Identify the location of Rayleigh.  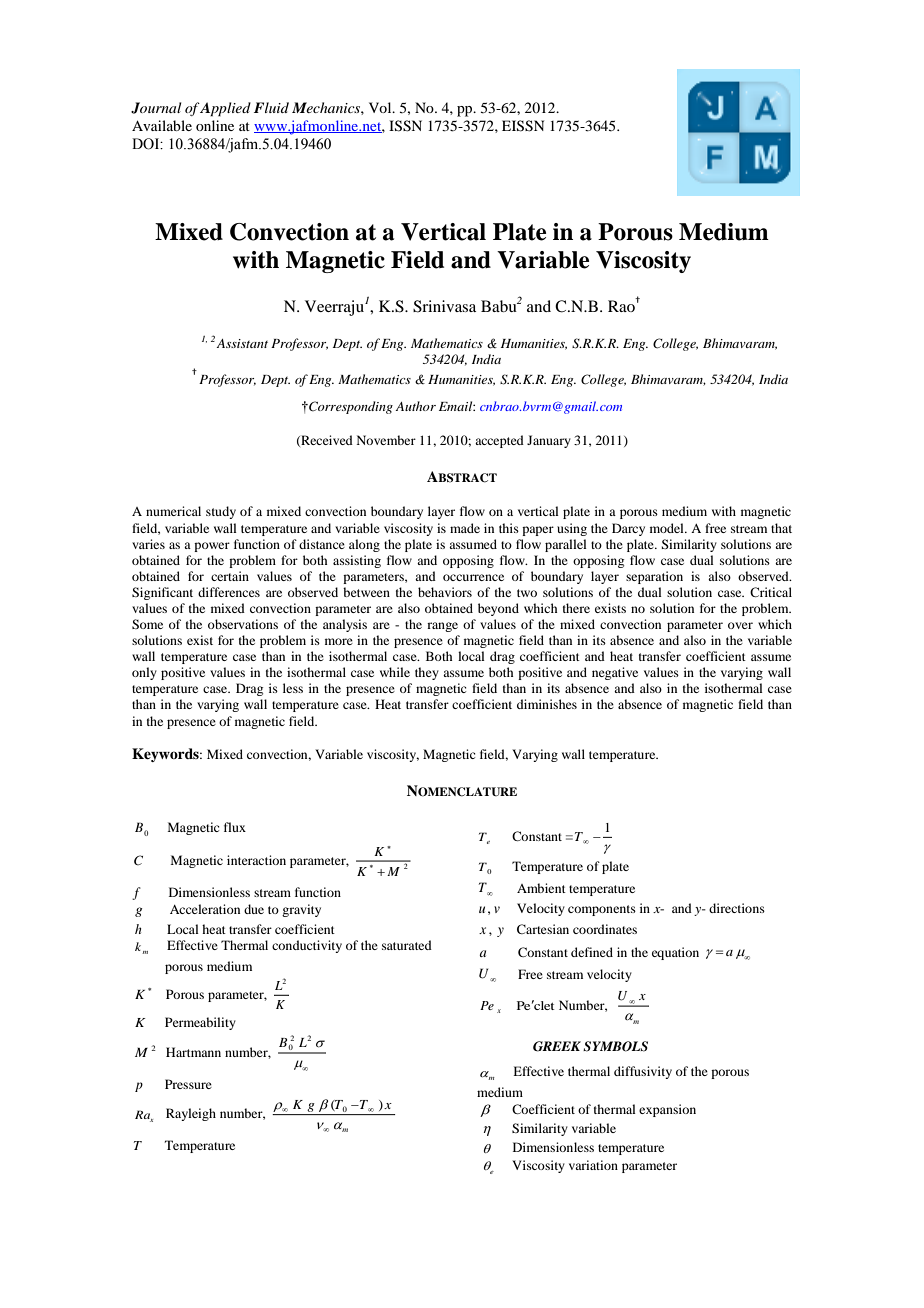
(191, 1114).
